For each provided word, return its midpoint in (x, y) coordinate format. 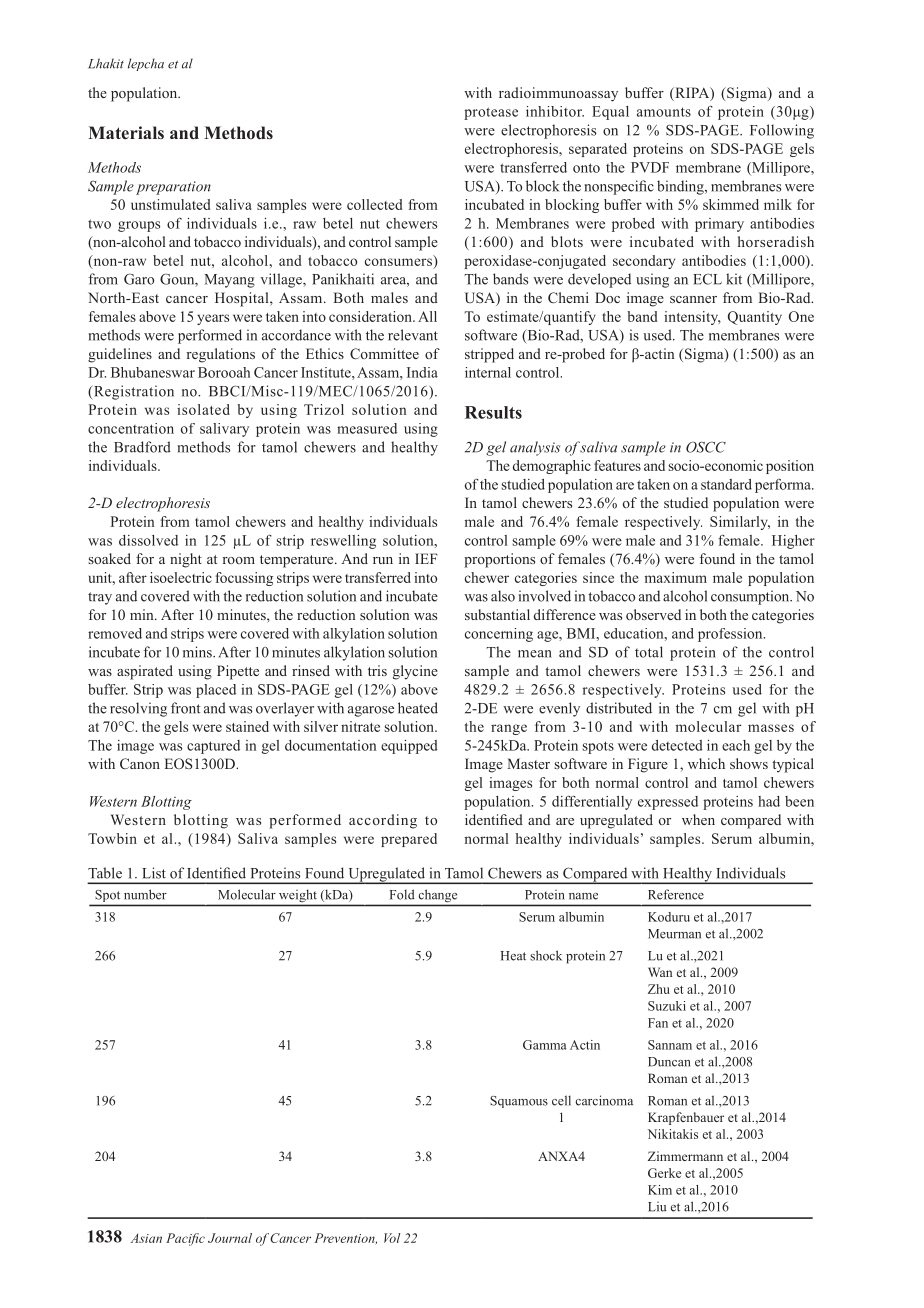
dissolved (148, 540)
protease (491, 113)
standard (726, 484)
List (154, 873)
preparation (173, 188)
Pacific (185, 1239)
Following (782, 131)
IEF (426, 558)
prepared (409, 840)
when (698, 819)
